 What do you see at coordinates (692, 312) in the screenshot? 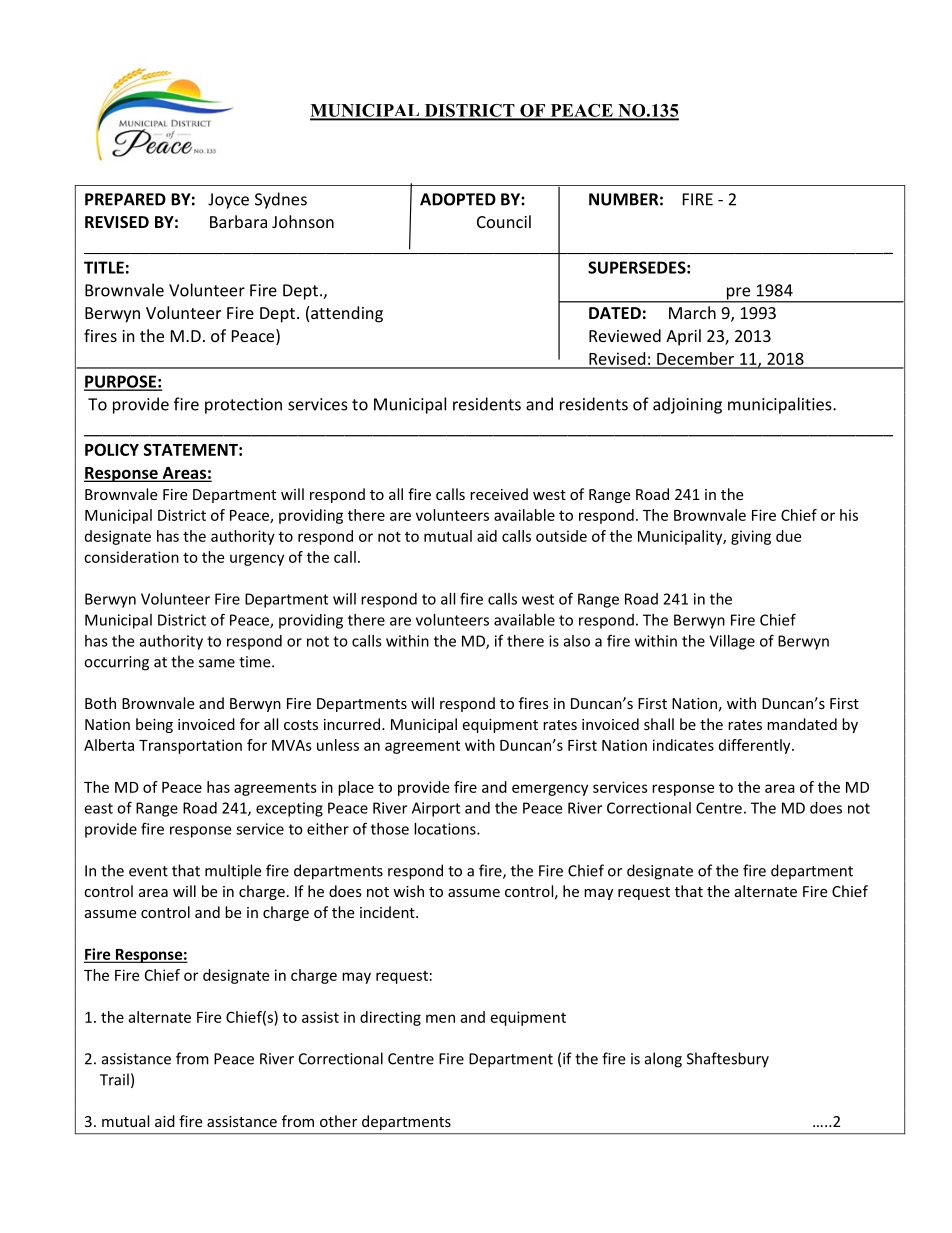
I see `March` at bounding box center [692, 312].
